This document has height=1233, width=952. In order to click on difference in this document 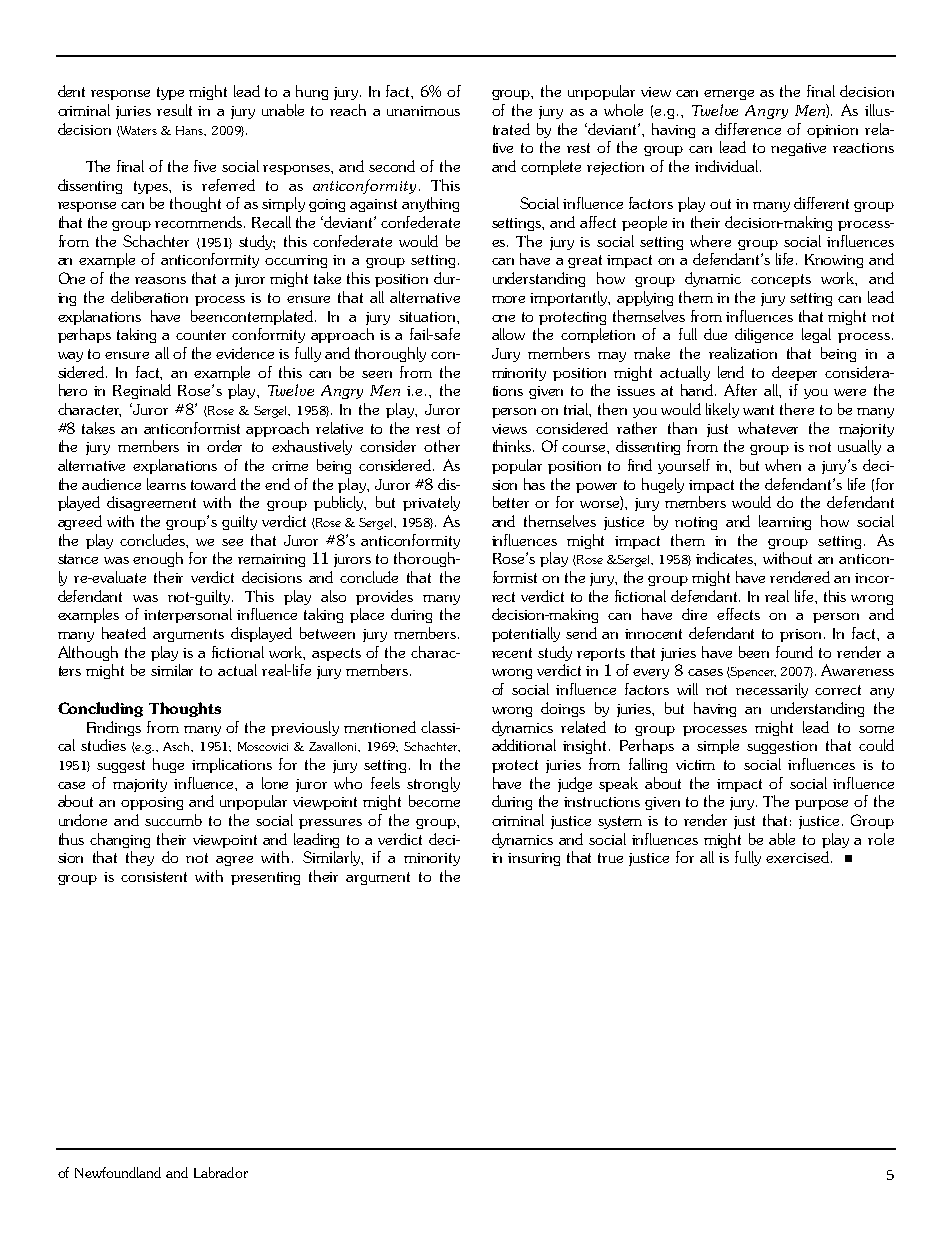, I will do `click(748, 129)`.
